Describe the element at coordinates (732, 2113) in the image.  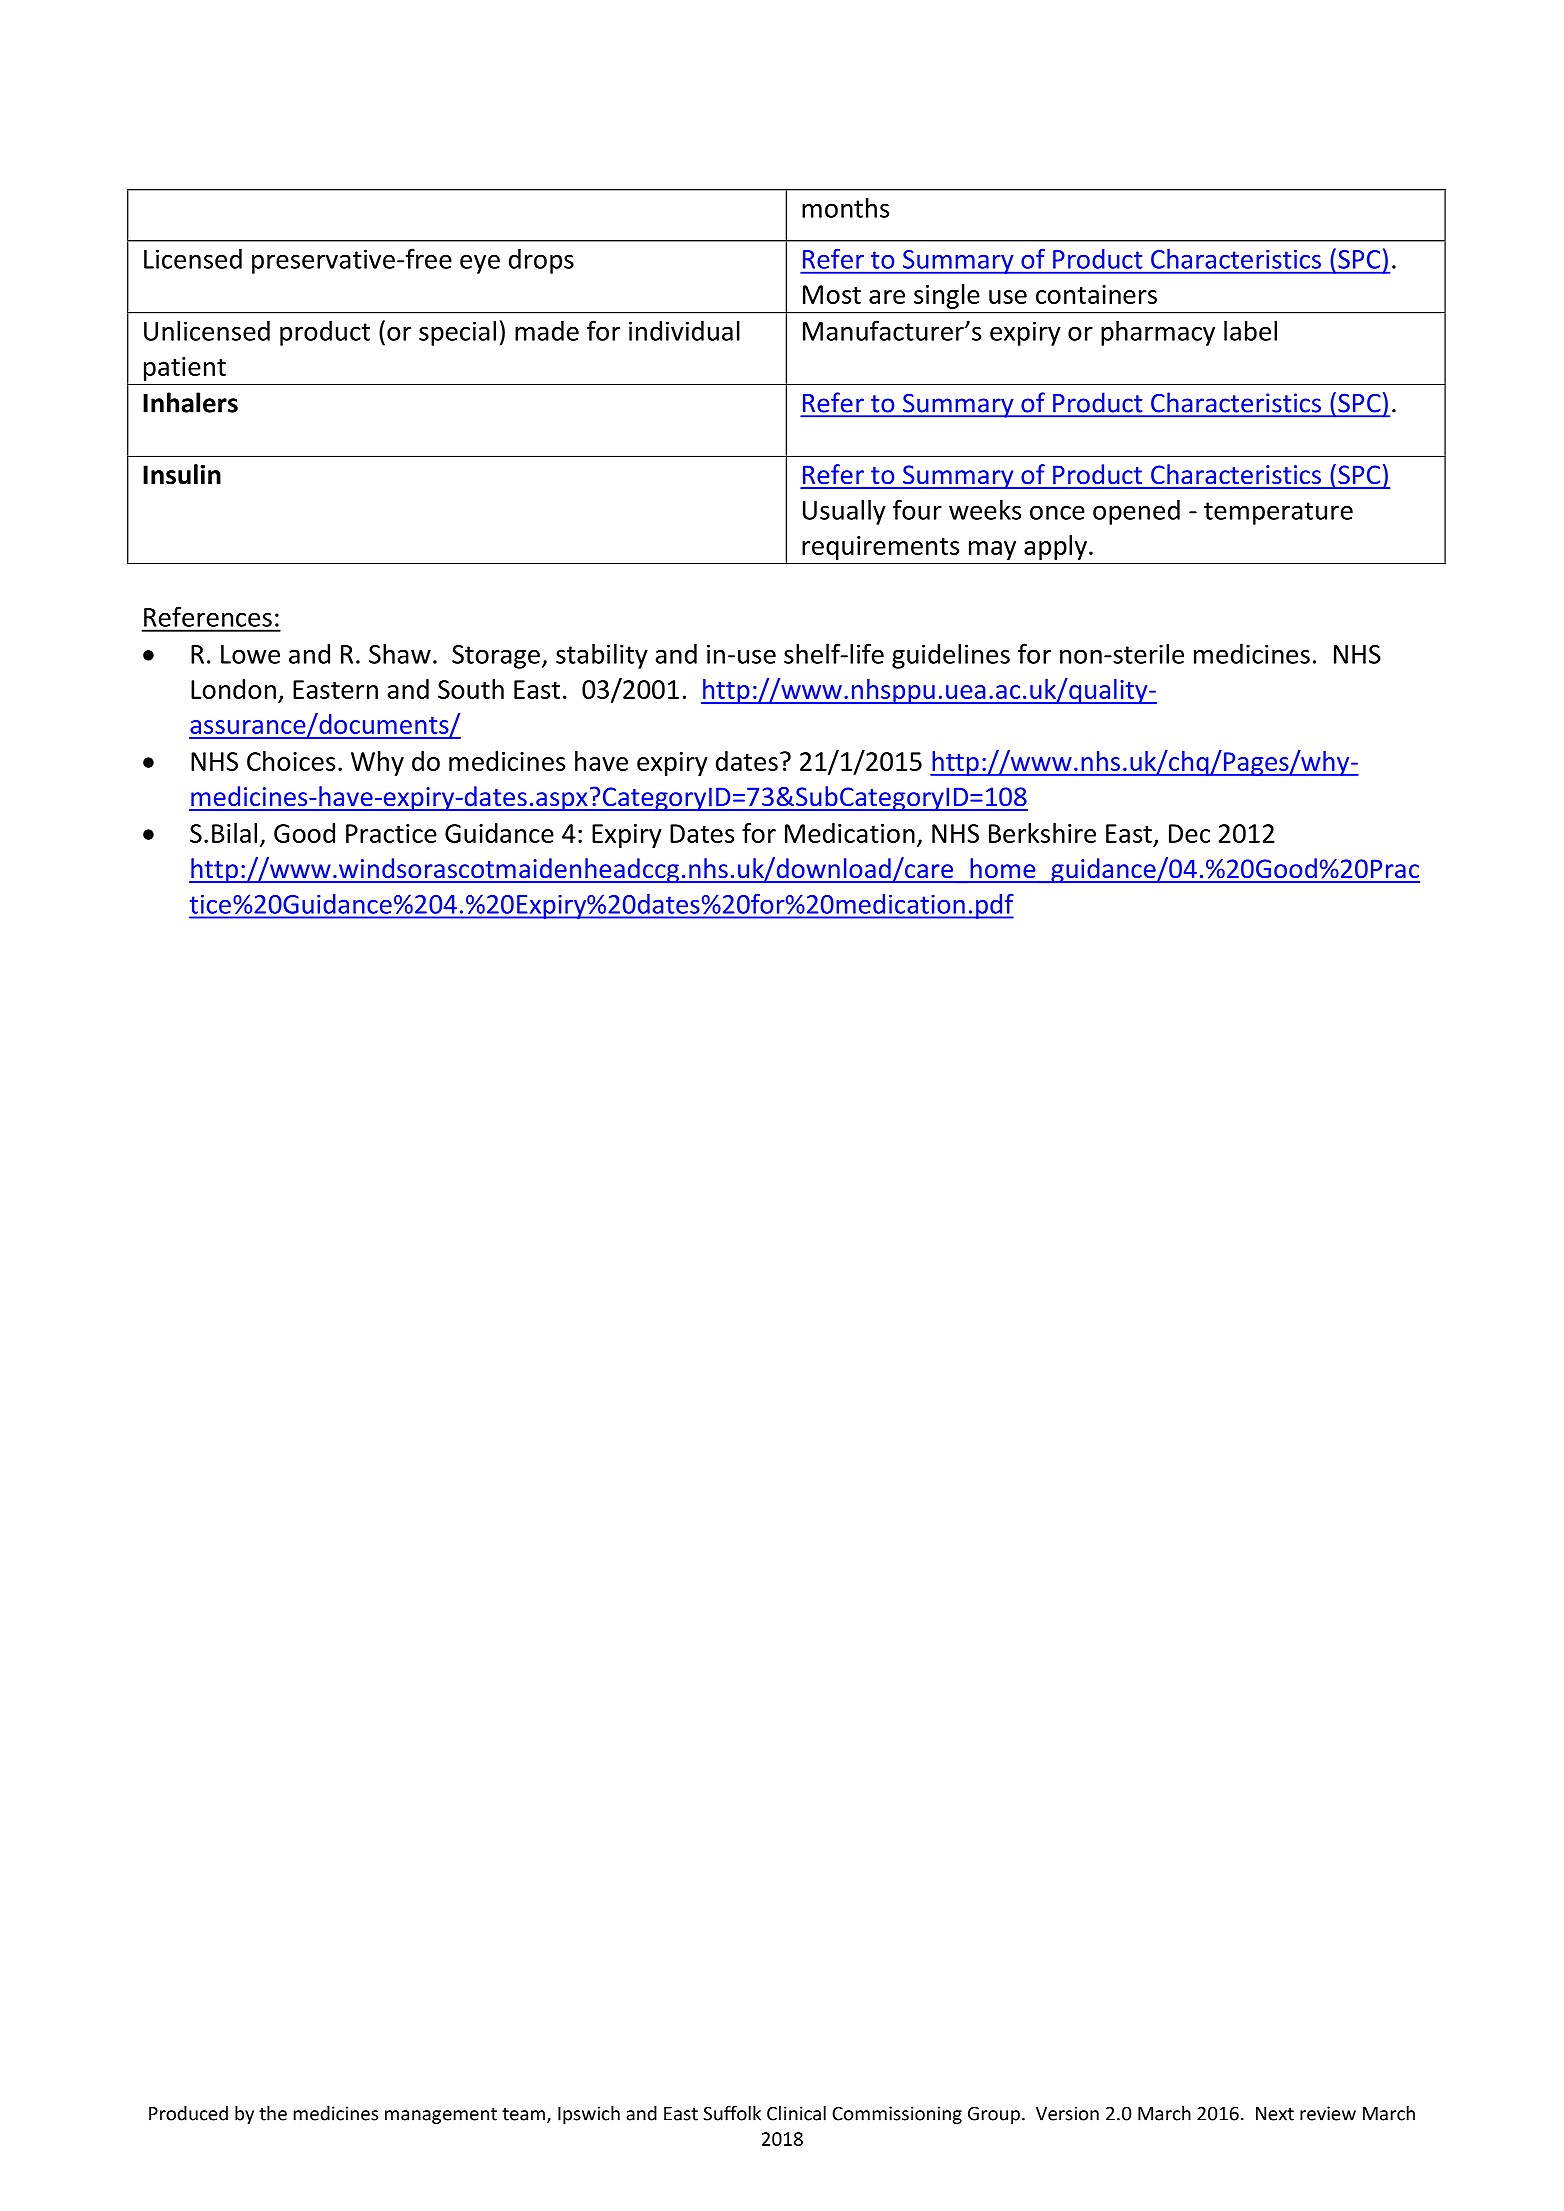
I see `Suffolk` at that location.
